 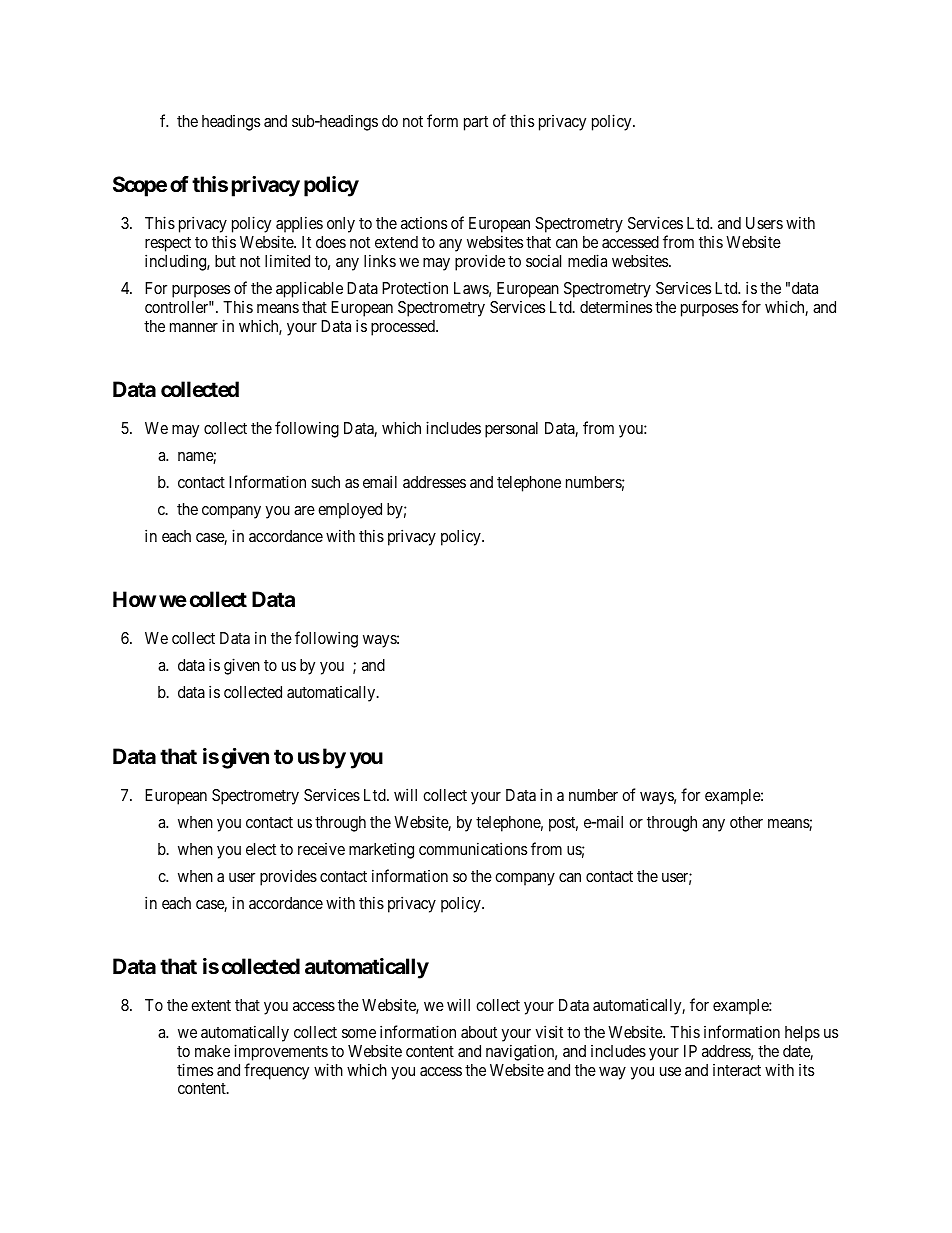 What do you see at coordinates (304, 510) in the screenshot?
I see `are` at bounding box center [304, 510].
